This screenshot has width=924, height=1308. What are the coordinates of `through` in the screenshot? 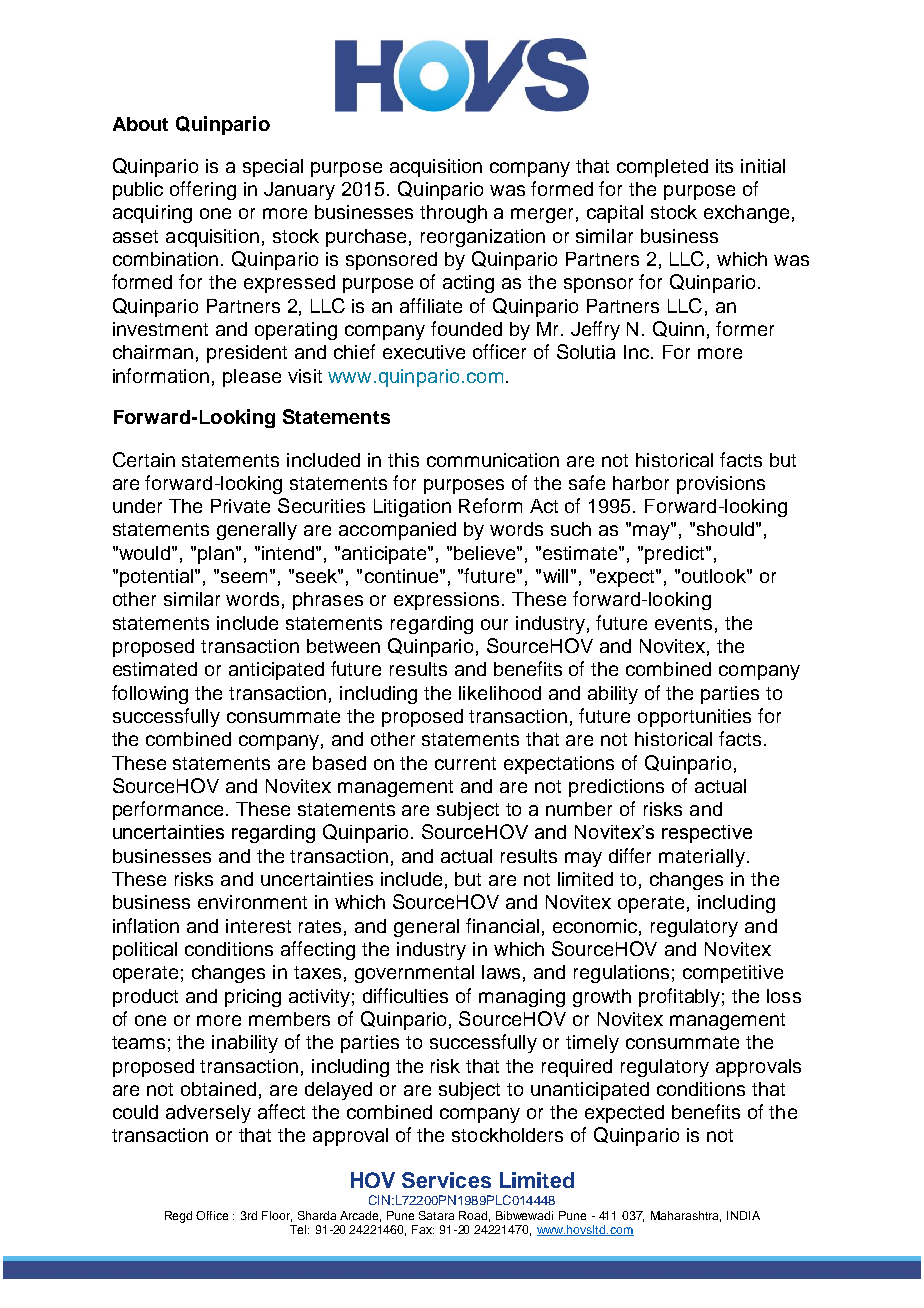 It's located at (453, 214).
